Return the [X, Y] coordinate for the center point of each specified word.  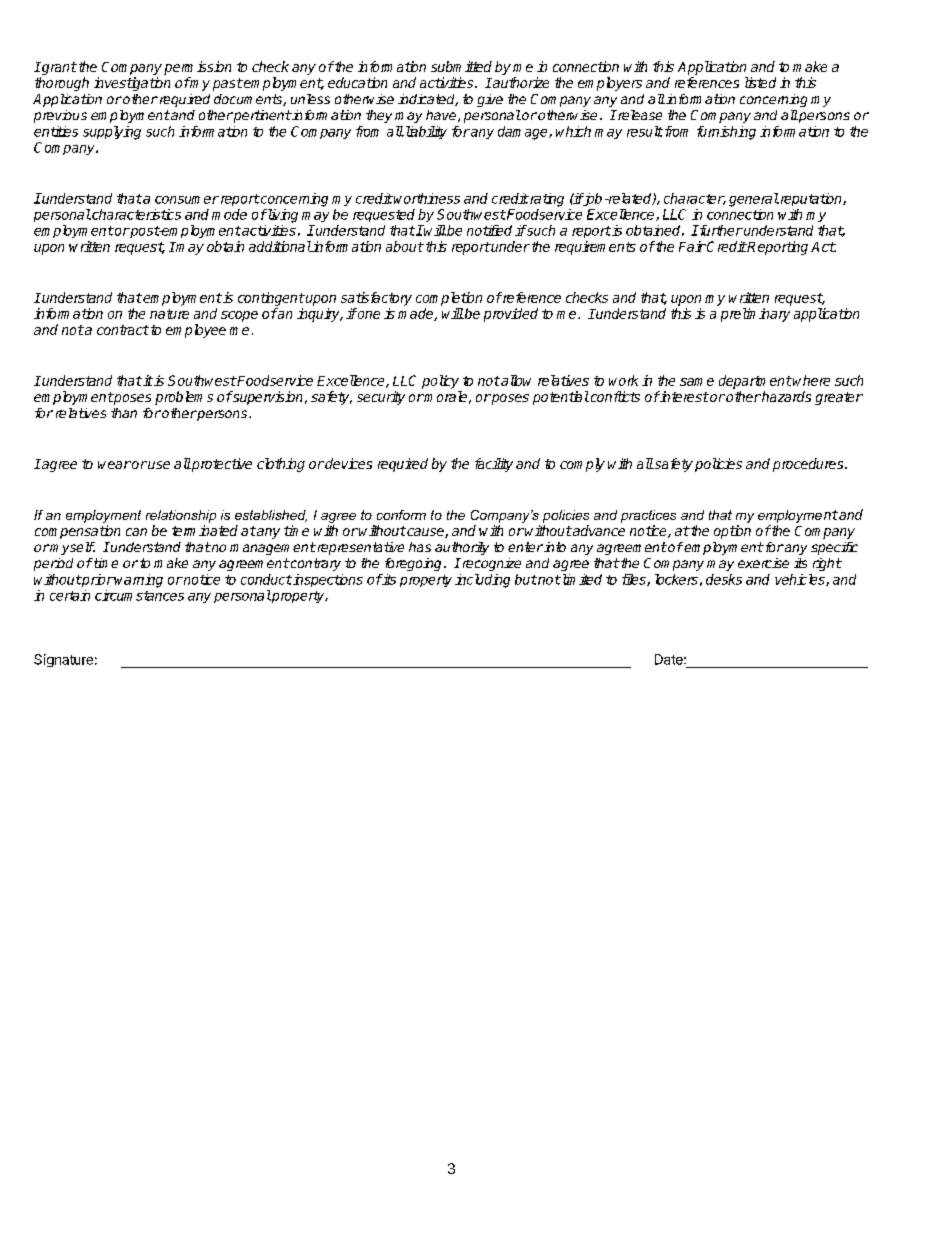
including [482, 581]
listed [760, 82]
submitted [461, 66]
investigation [132, 84]
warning [138, 581]
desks [724, 579]
